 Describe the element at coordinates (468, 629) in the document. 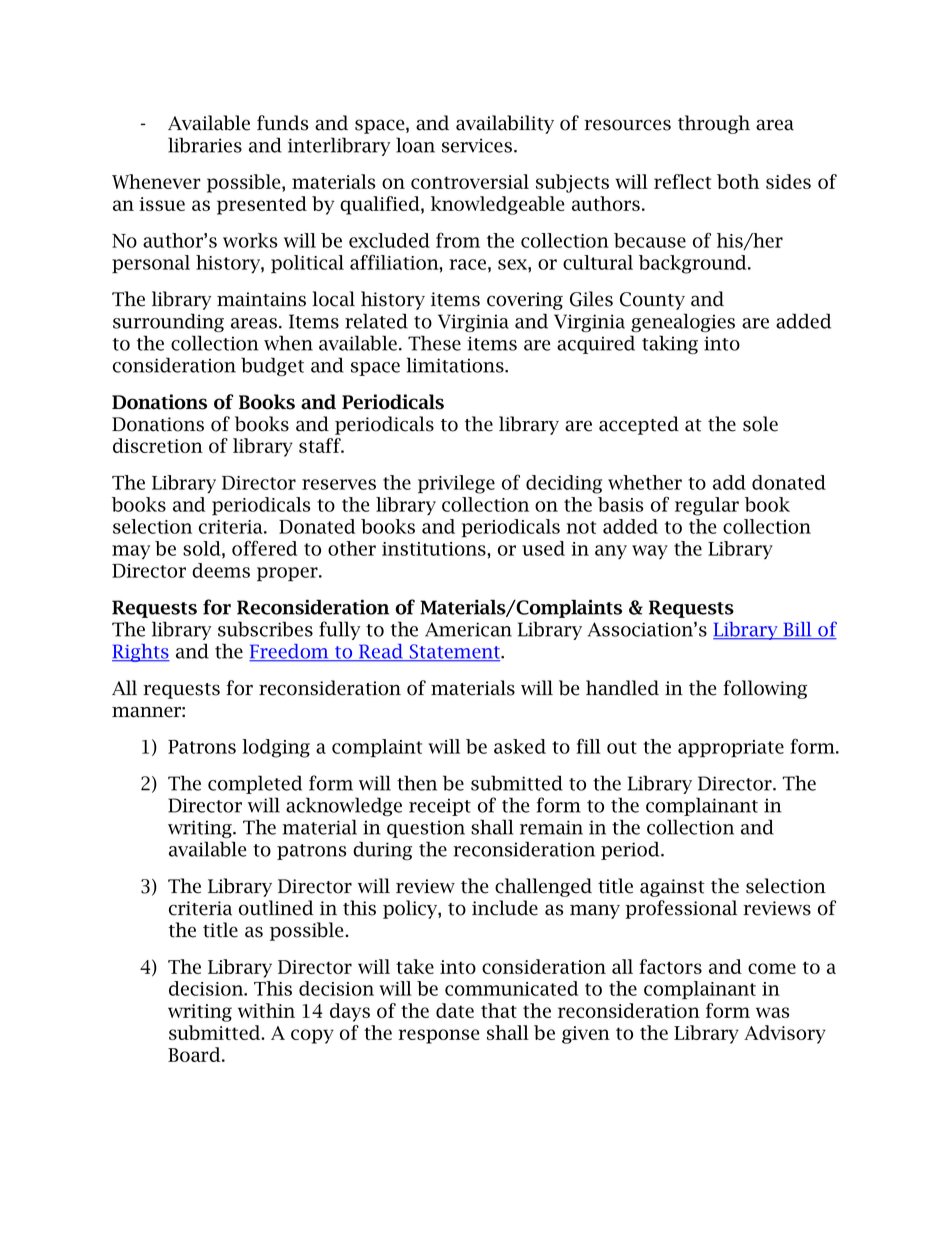

I see `American` at that location.
